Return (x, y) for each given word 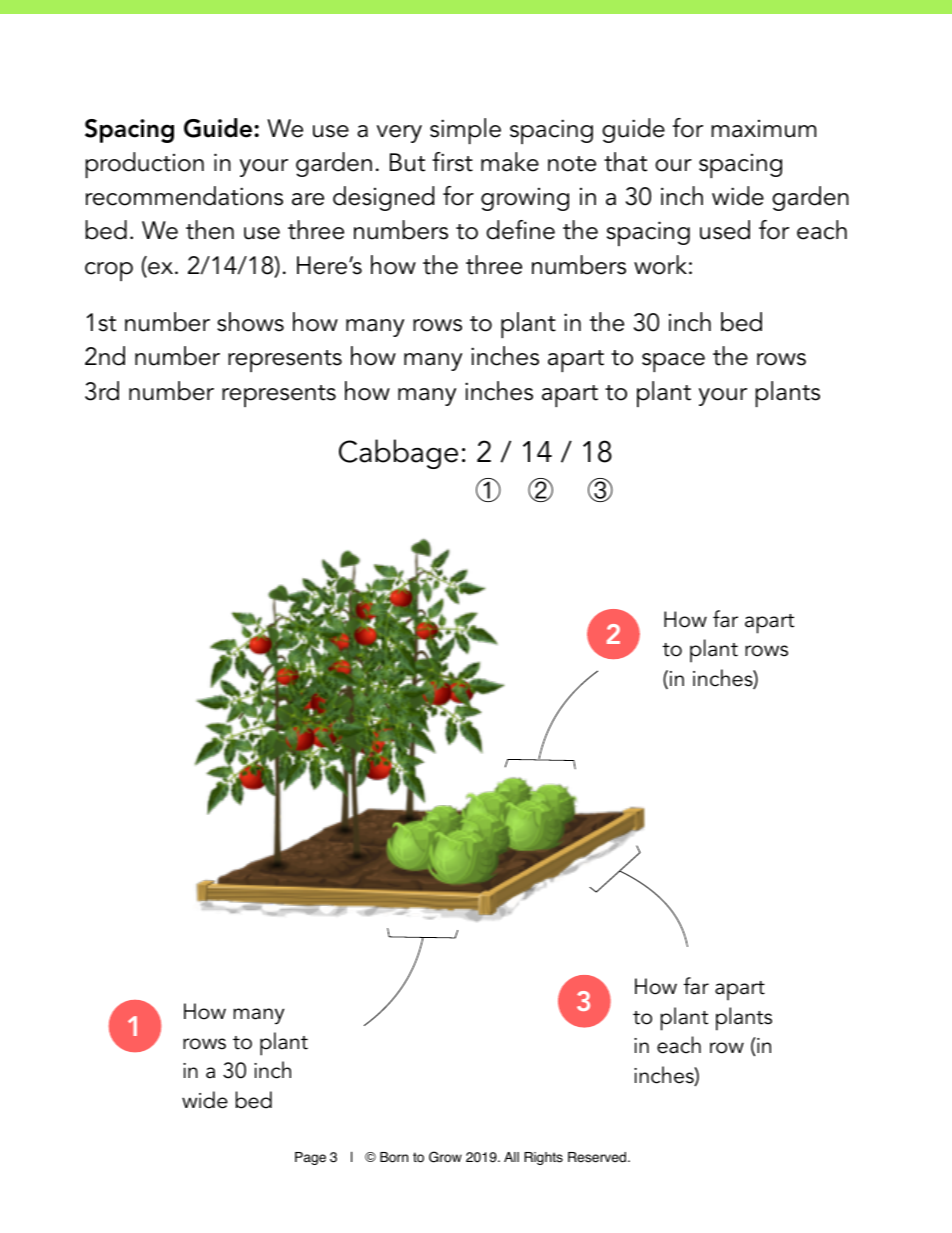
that (625, 162)
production (144, 165)
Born (394, 1157)
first (452, 162)
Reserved (598, 1157)
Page (310, 1158)
